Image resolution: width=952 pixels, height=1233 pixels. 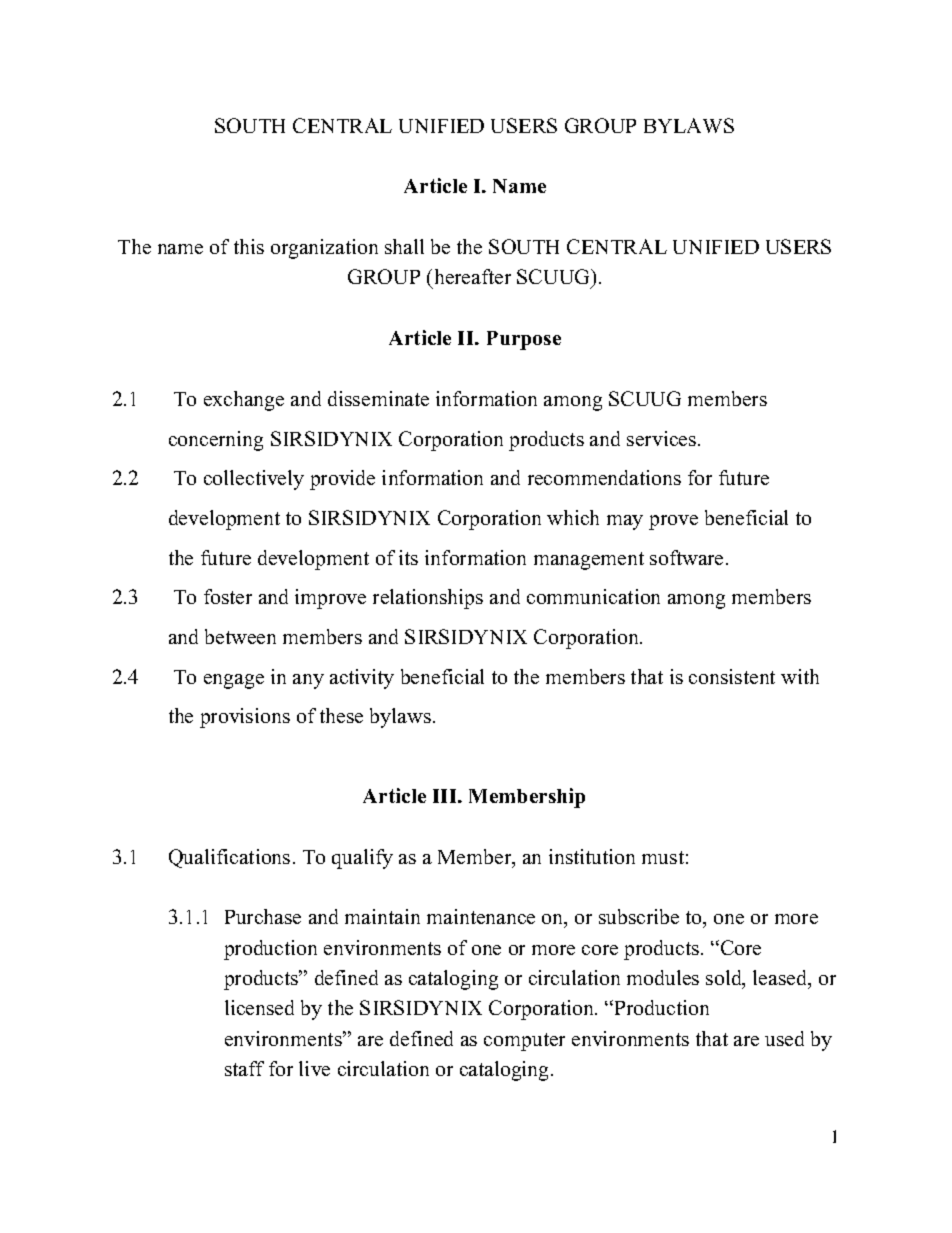 What do you see at coordinates (245, 718) in the screenshot?
I see `provisions` at bounding box center [245, 718].
